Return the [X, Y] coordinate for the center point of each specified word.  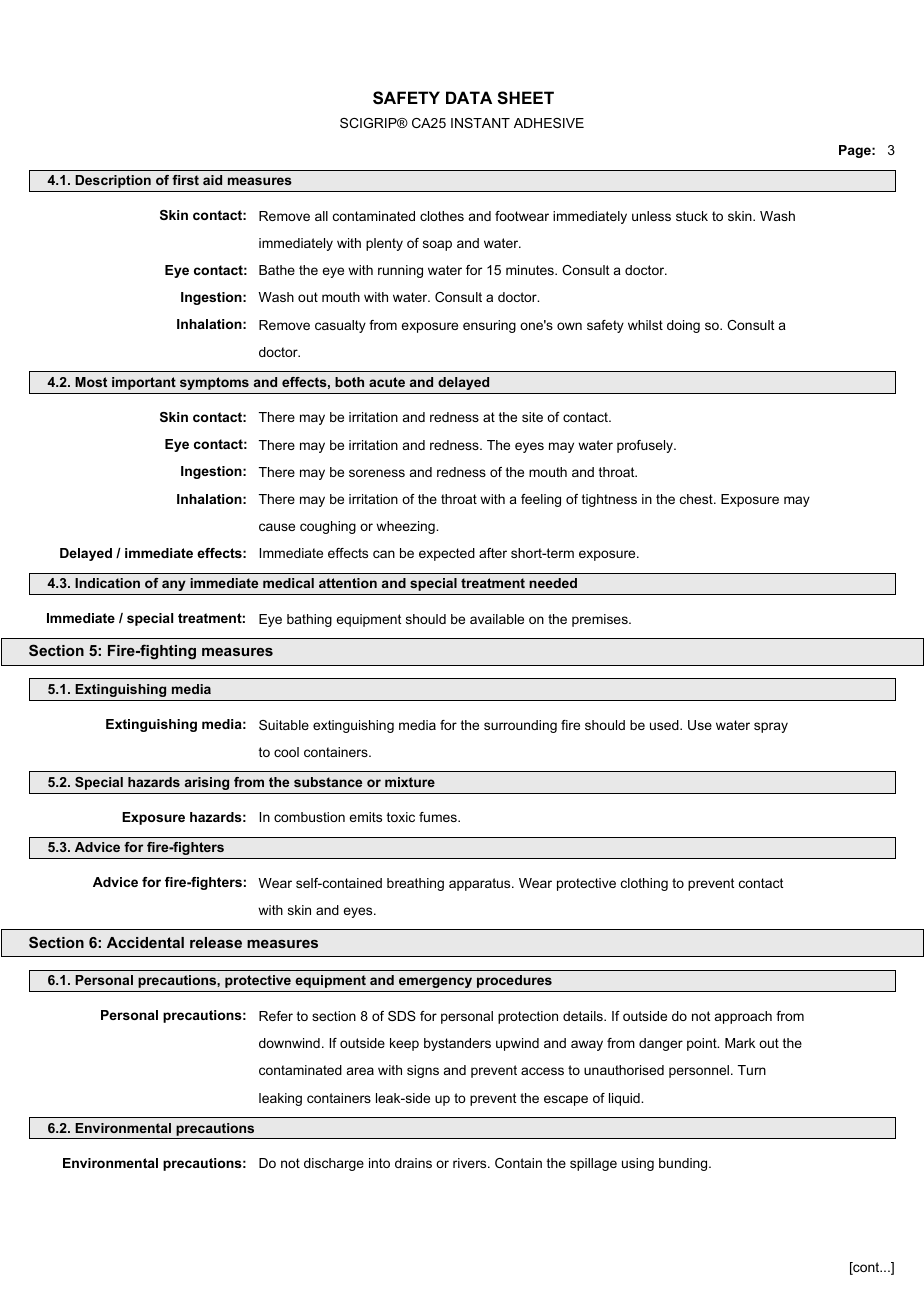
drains [413, 1163]
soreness [377, 473]
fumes [439, 817]
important [144, 383]
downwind [289, 1043]
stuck [692, 216]
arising [207, 783]
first [185, 180]
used [665, 725]
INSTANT [480, 123]
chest [697, 499]
